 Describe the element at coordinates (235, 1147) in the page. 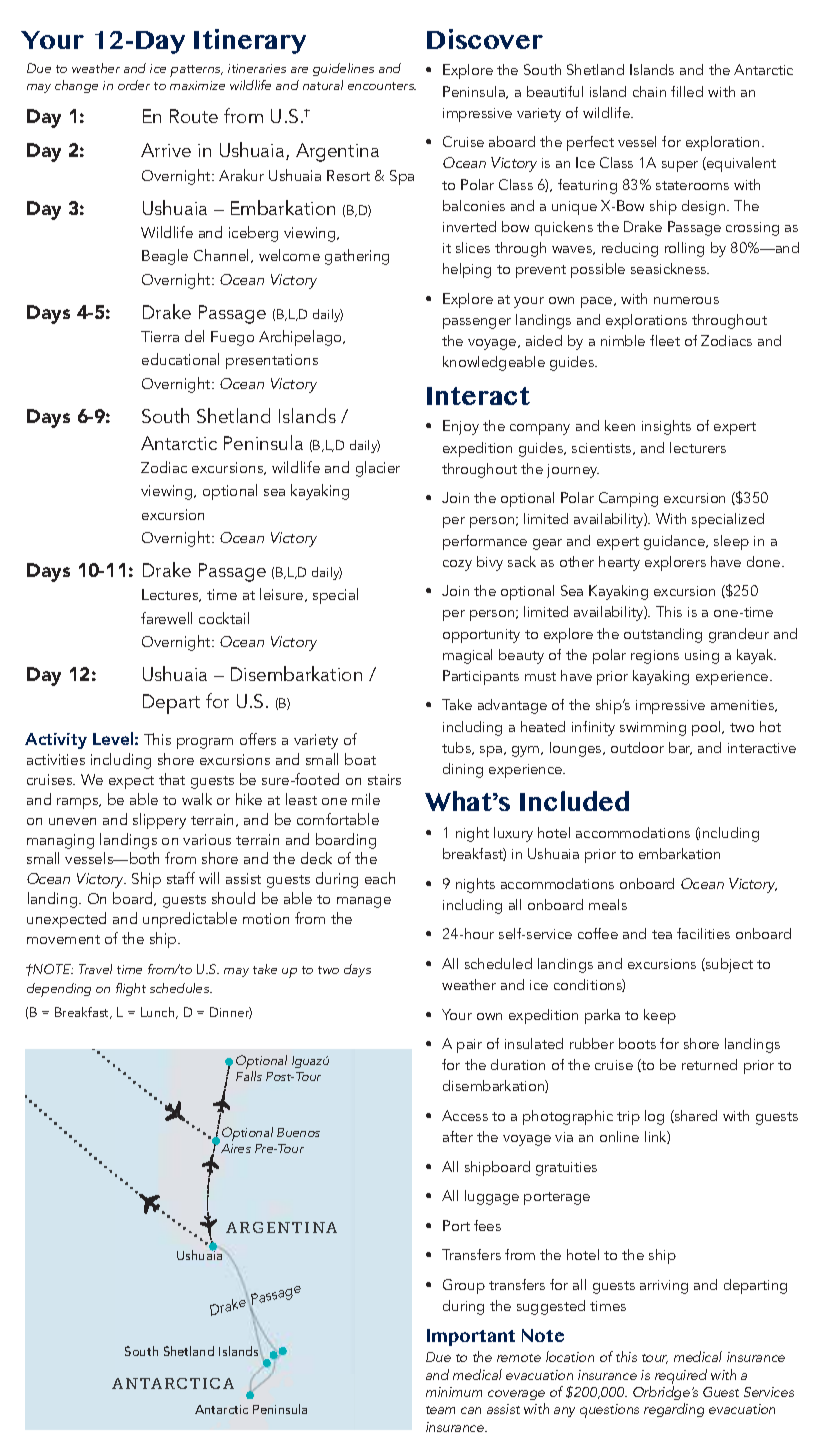

I see `Aires` at that location.
